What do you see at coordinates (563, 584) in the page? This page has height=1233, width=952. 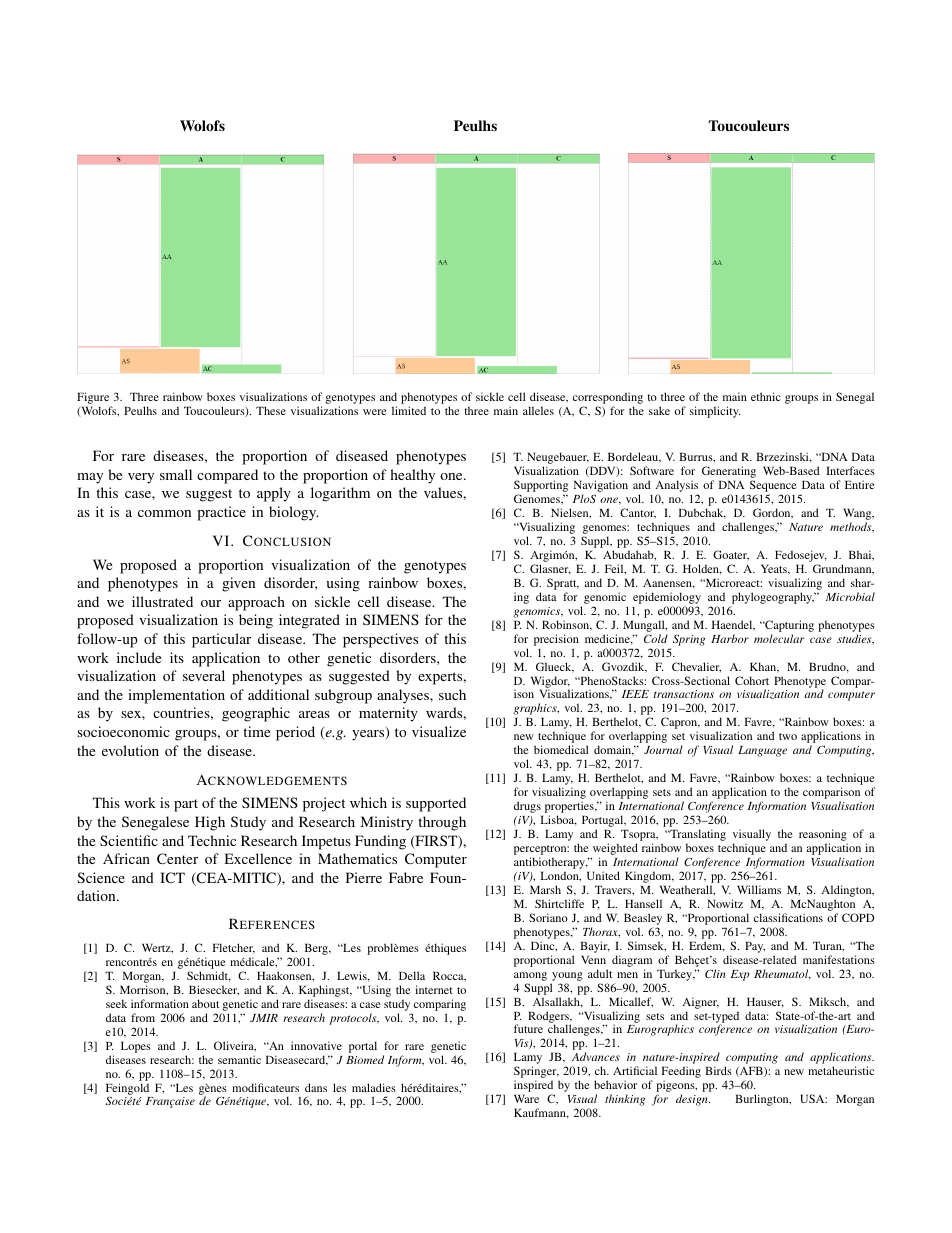 I see `Spratt` at bounding box center [563, 584].
